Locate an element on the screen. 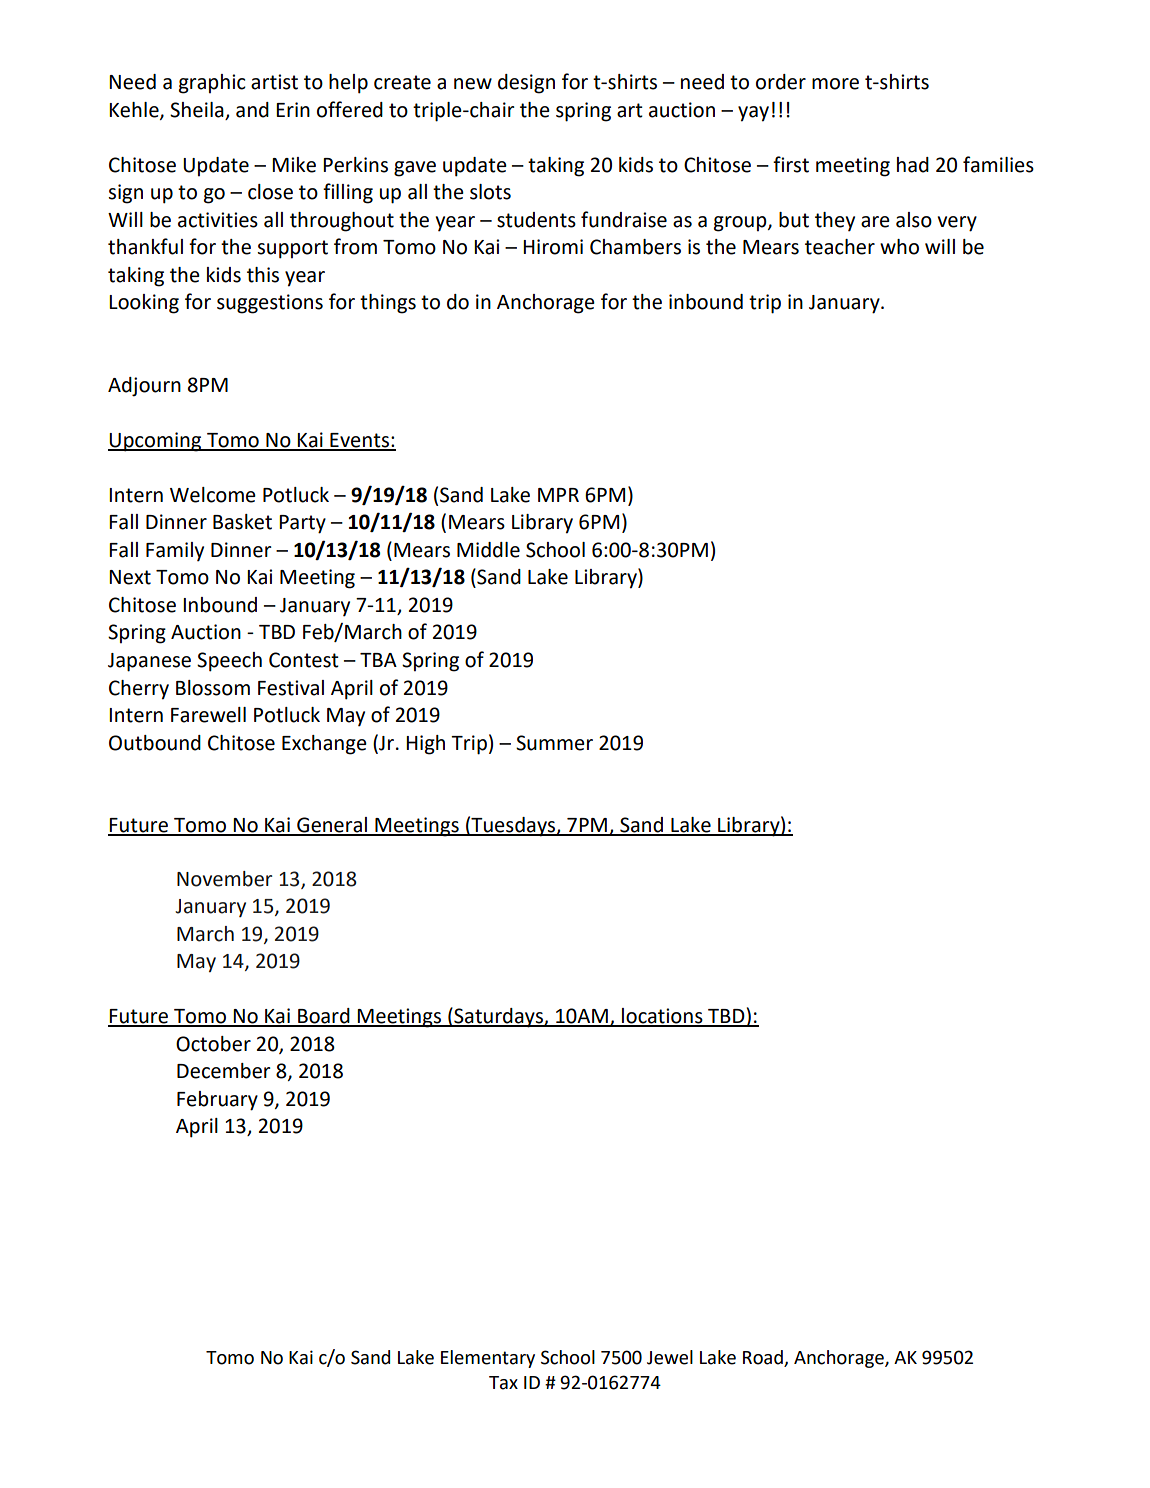  had is located at coordinates (913, 165).
